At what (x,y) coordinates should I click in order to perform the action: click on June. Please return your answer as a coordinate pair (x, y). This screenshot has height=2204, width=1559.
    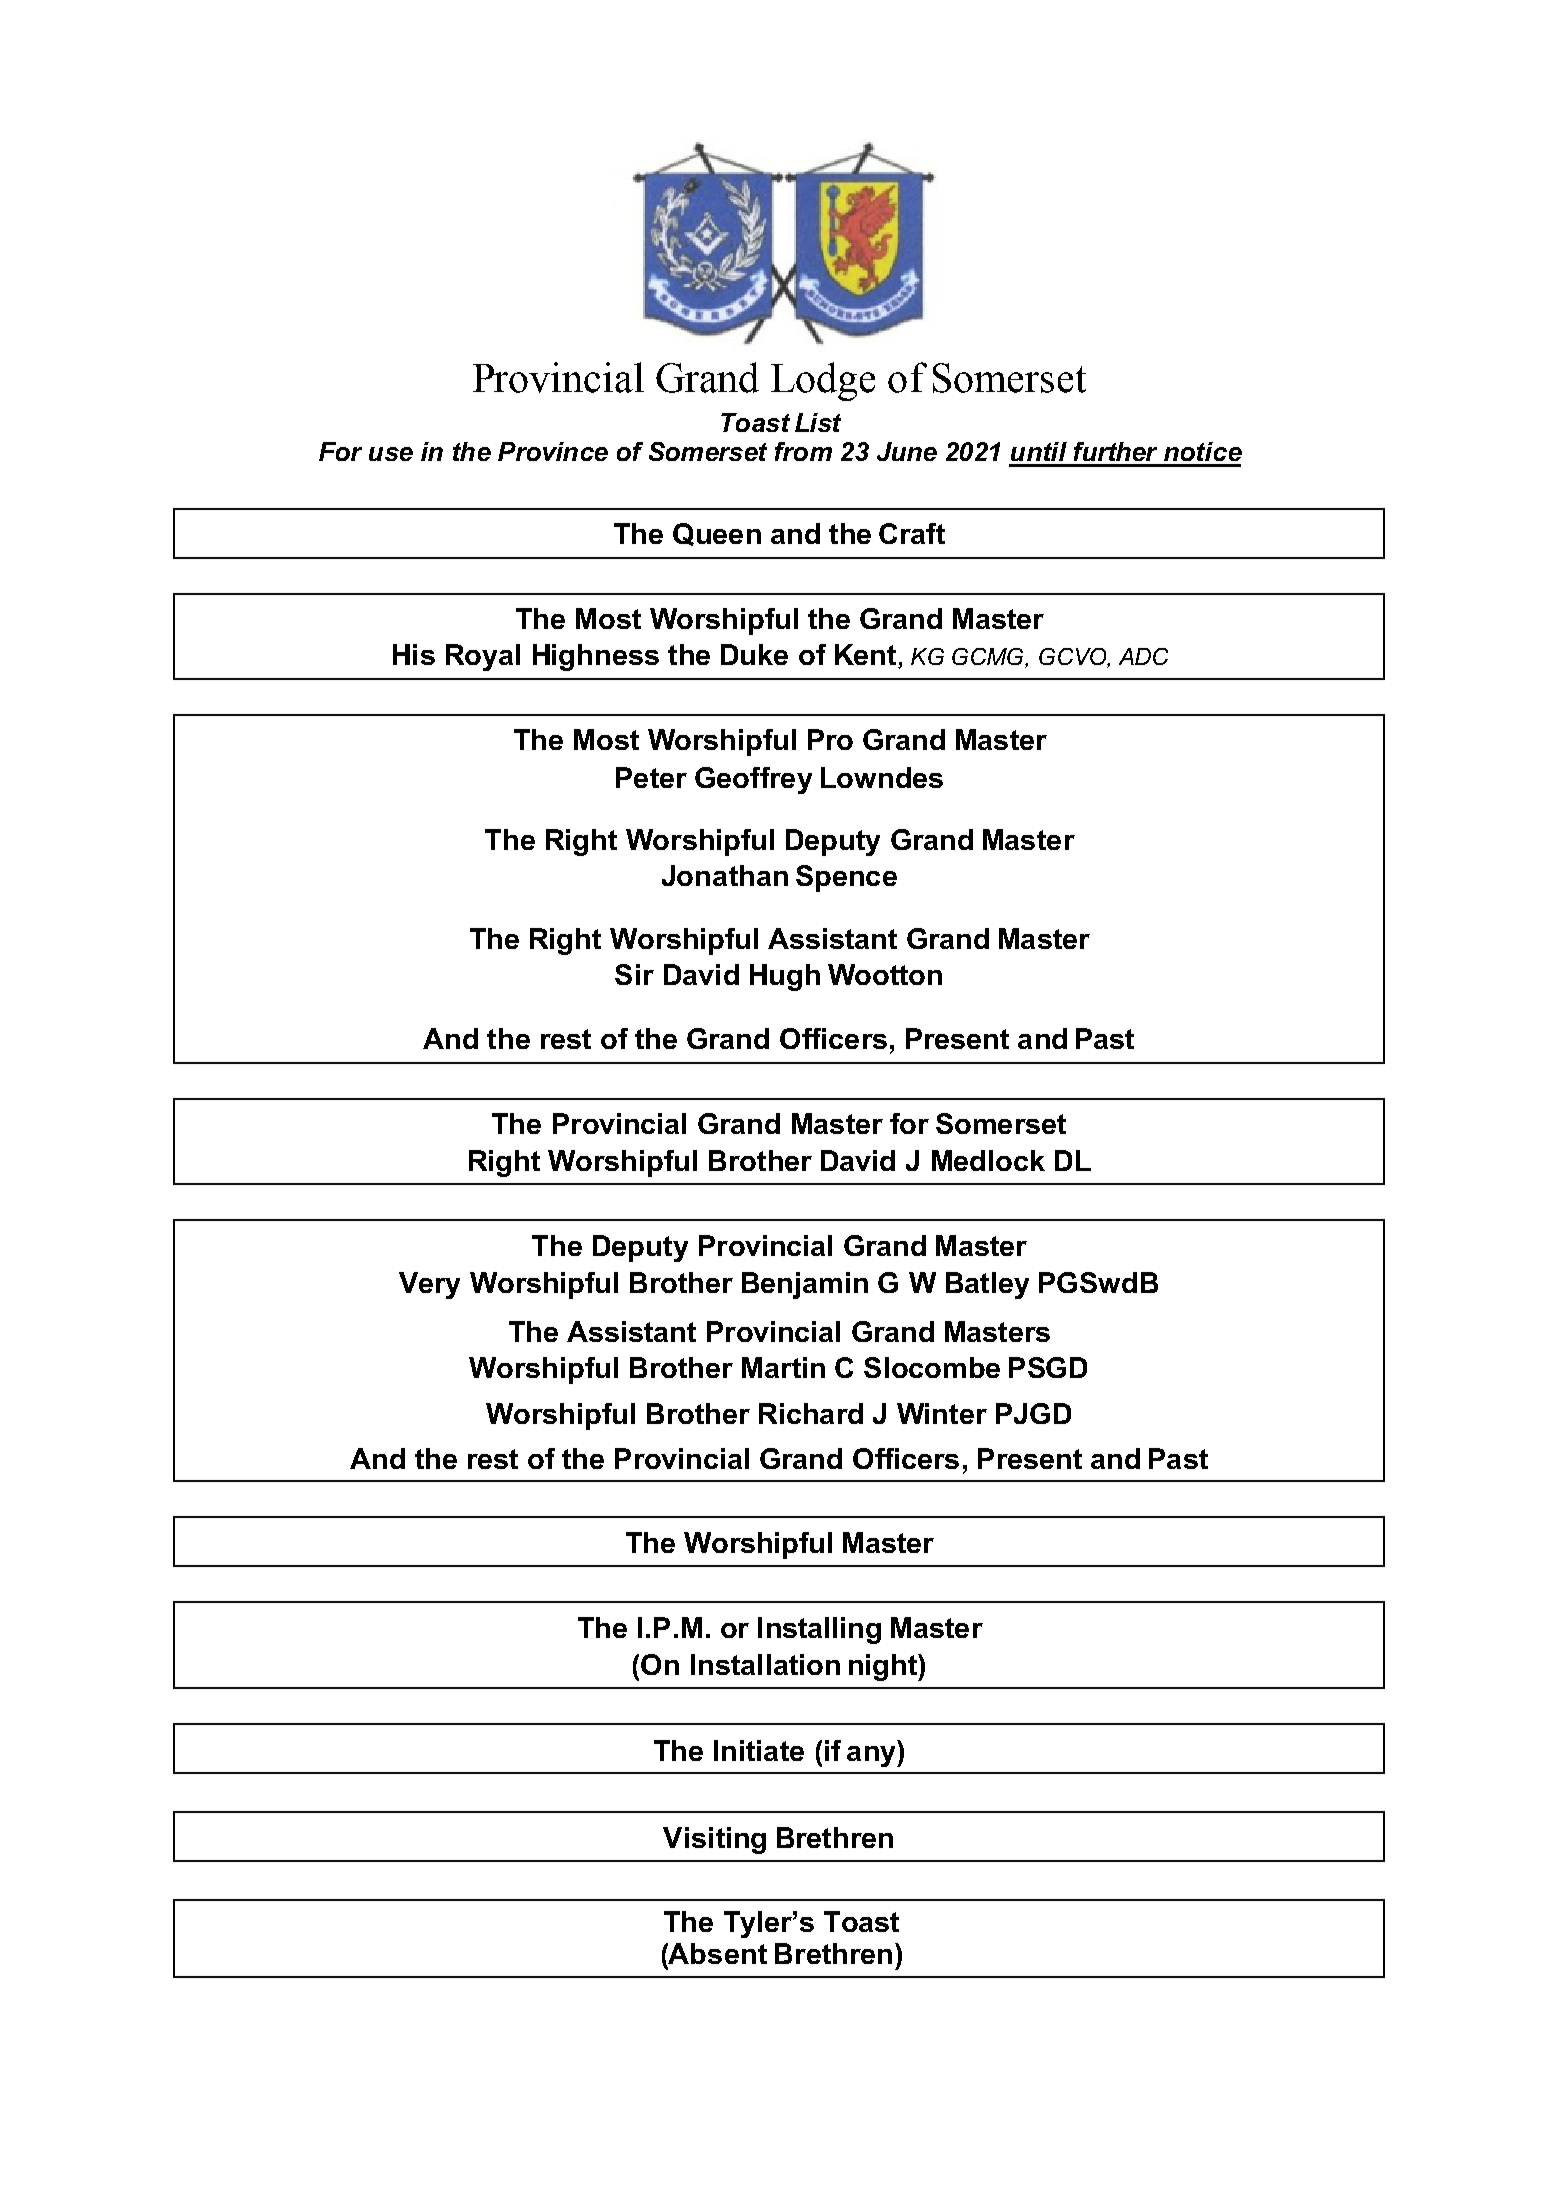
    Looking at the image, I should click on (907, 451).
